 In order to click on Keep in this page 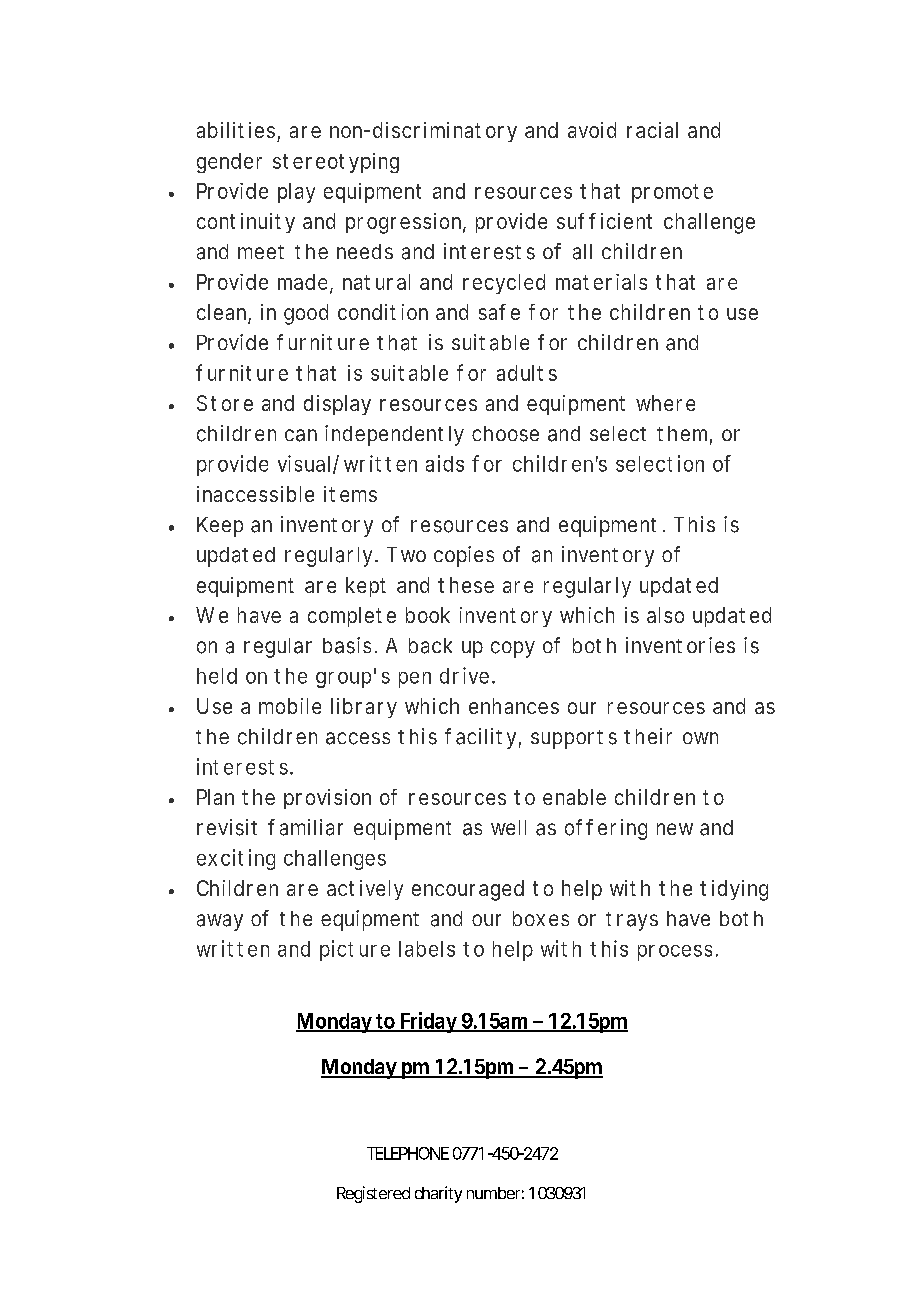, I will do `click(220, 527)`.
